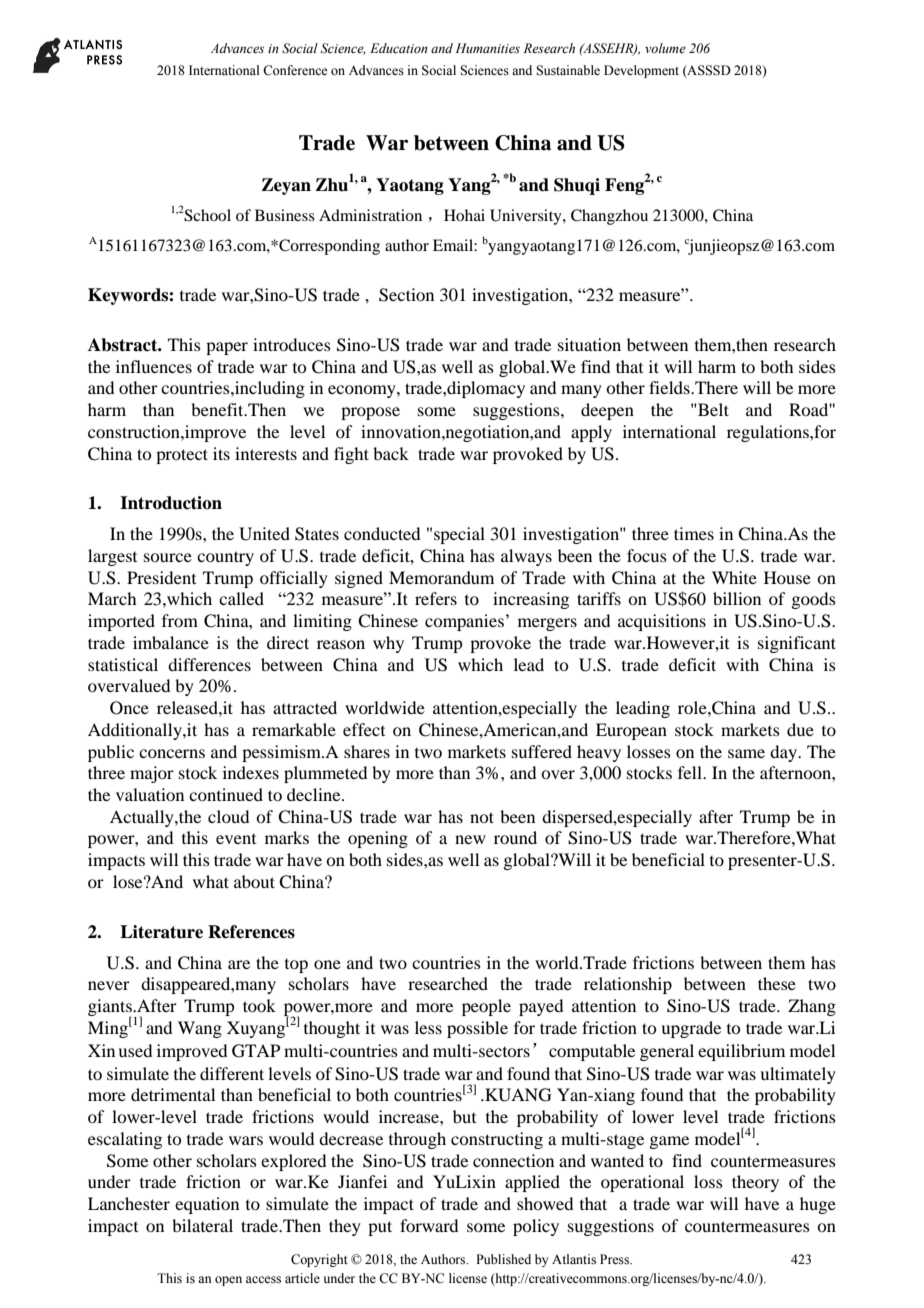  What do you see at coordinates (182, 456) in the screenshot?
I see `protect` at bounding box center [182, 456].
